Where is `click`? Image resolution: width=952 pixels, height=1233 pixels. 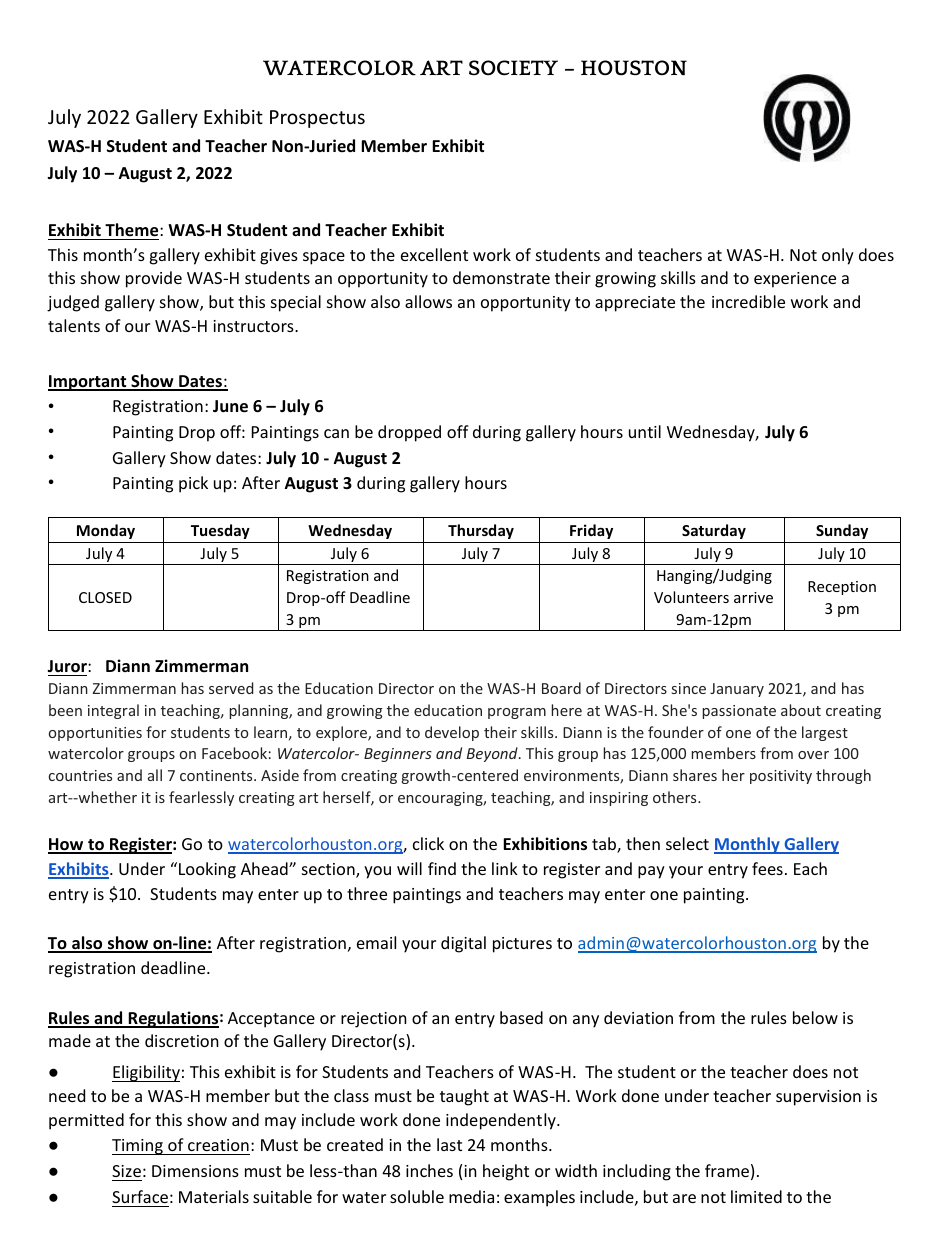
click is located at coordinates (428, 843).
